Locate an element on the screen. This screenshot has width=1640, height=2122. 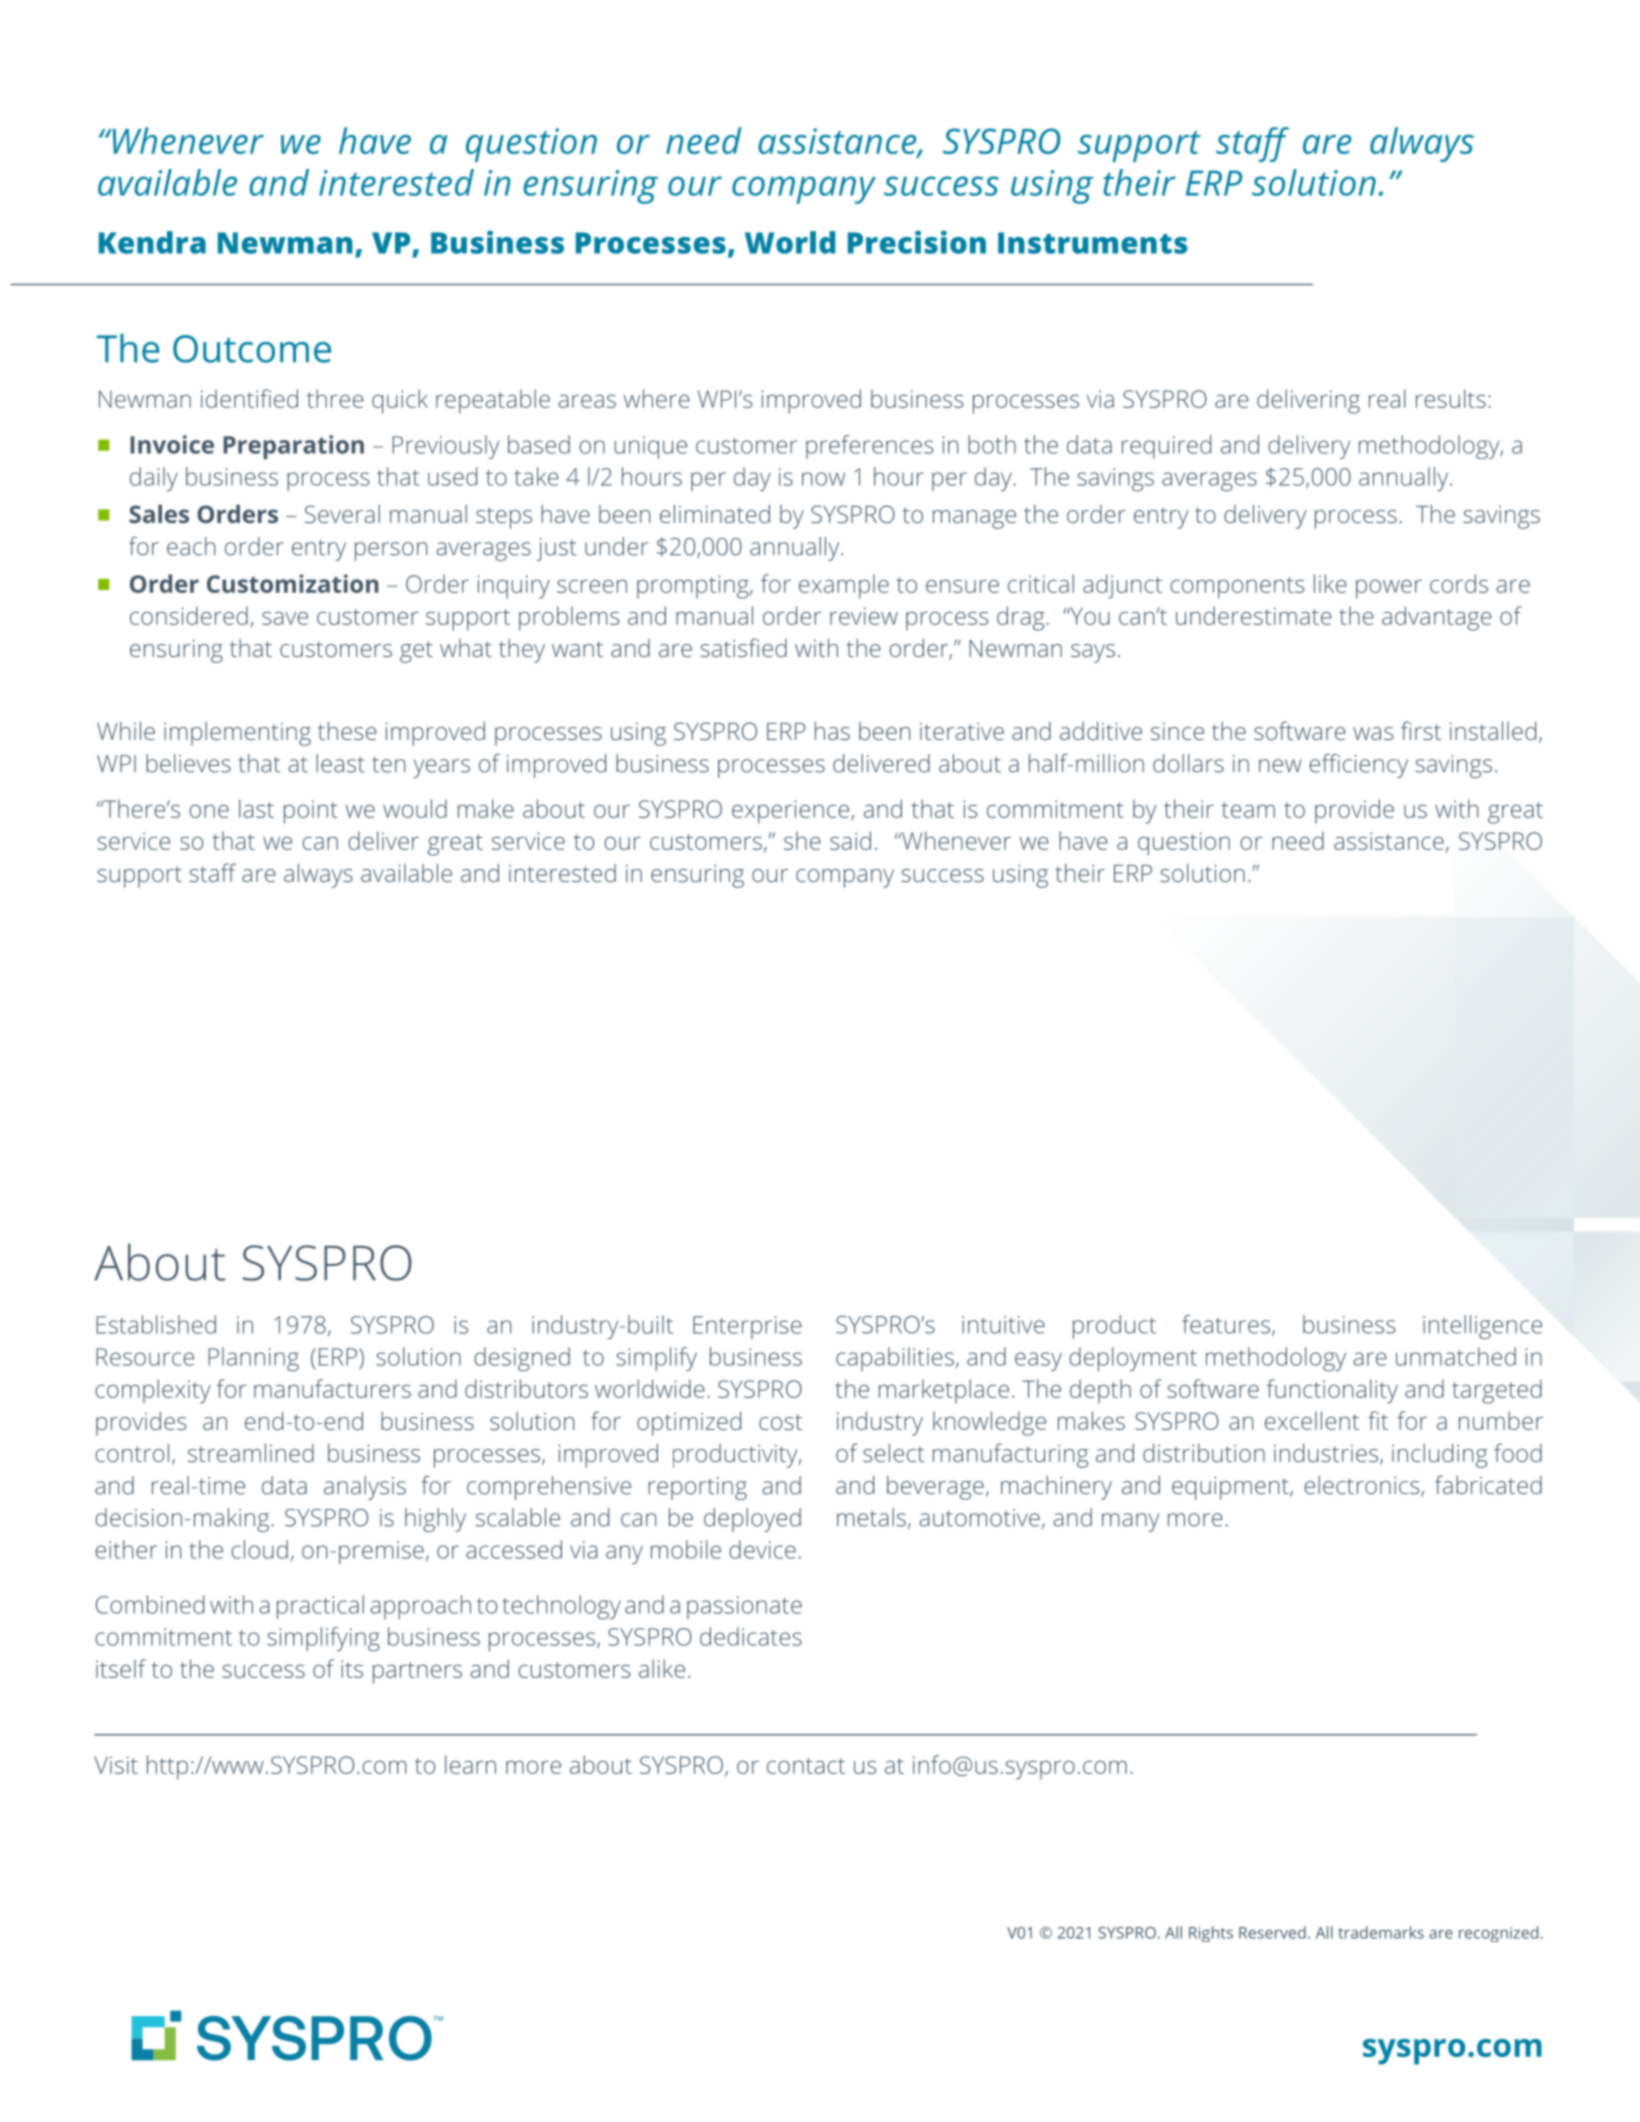
Precision is located at coordinates (917, 242).
